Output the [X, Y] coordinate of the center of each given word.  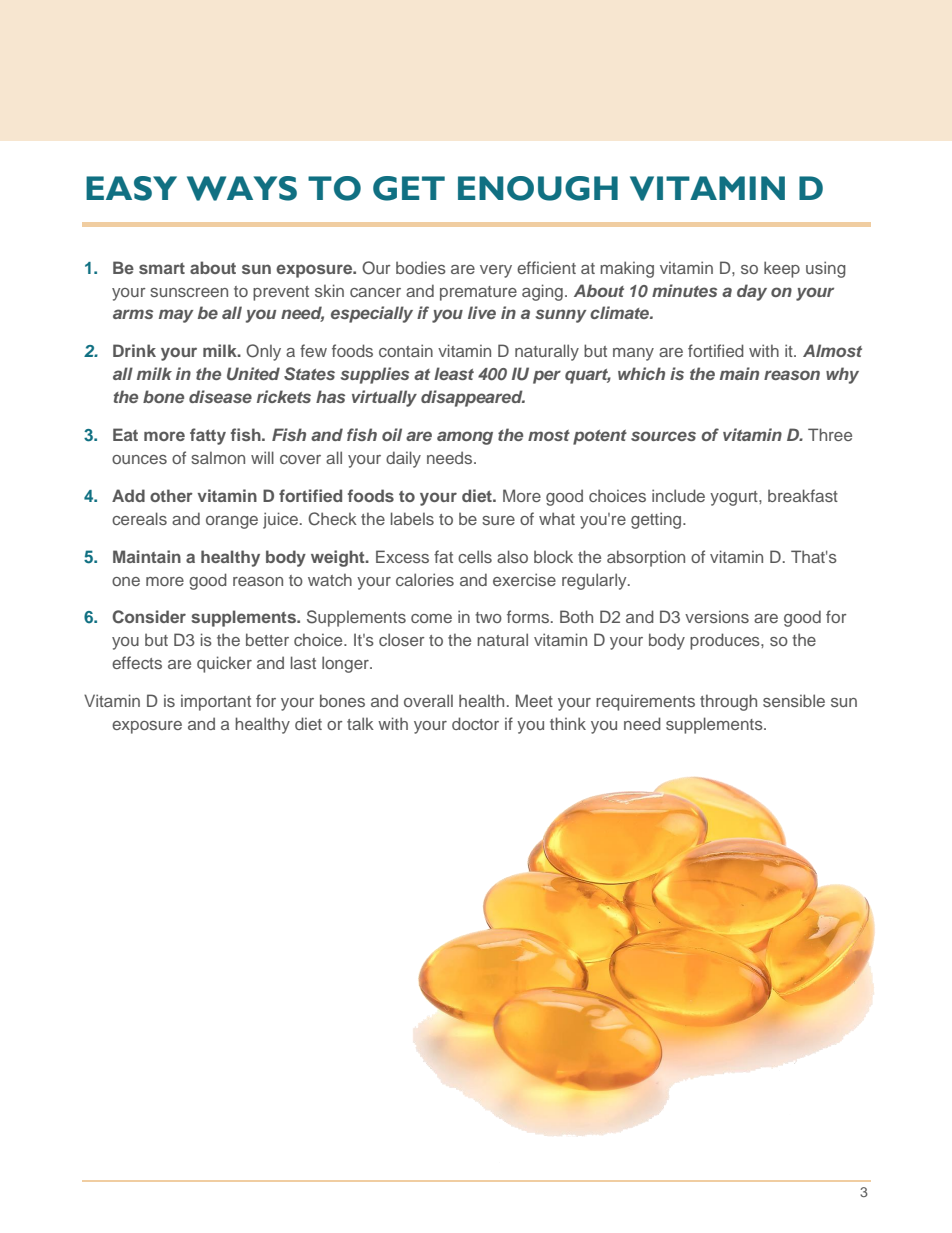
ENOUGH [538, 188]
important [216, 702]
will [262, 457]
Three [830, 434]
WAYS [242, 188]
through [728, 702]
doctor [475, 723]
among [465, 438]
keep [782, 269]
